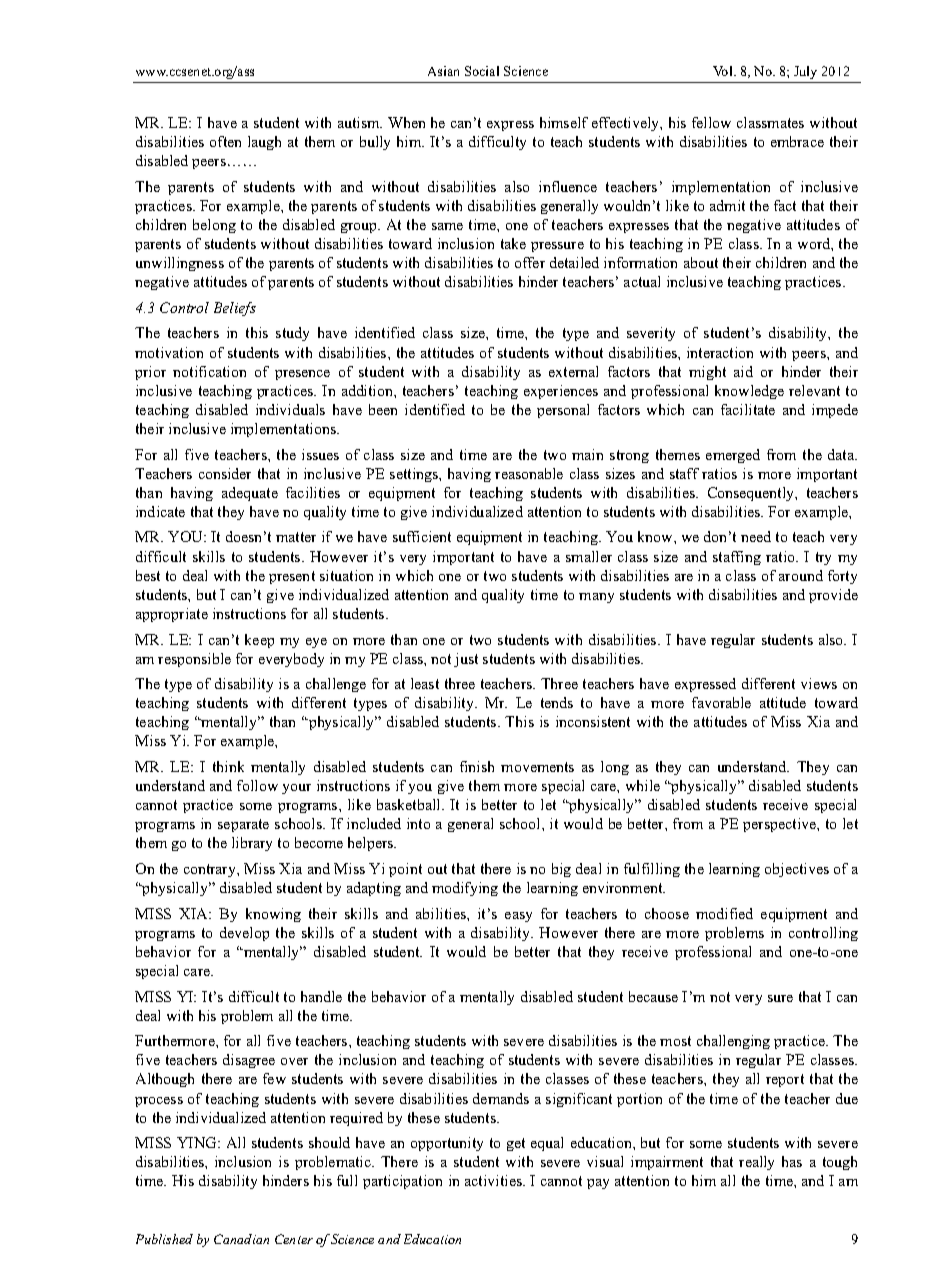 The width and height of the document is (948, 1288). What do you see at coordinates (561, 392) in the document?
I see `experiences` at bounding box center [561, 392].
